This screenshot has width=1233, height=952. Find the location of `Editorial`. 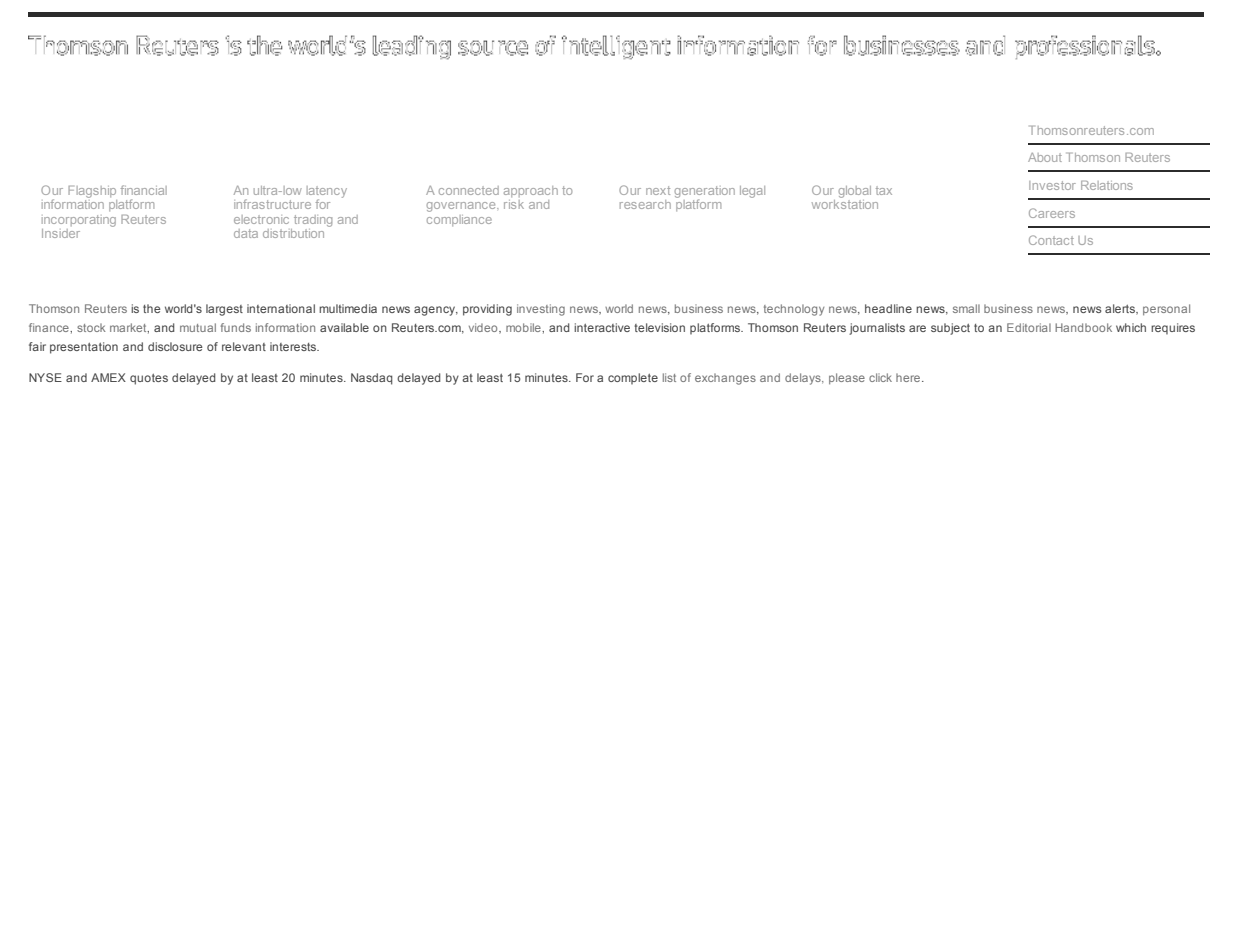

Editorial is located at coordinates (1029, 327).
